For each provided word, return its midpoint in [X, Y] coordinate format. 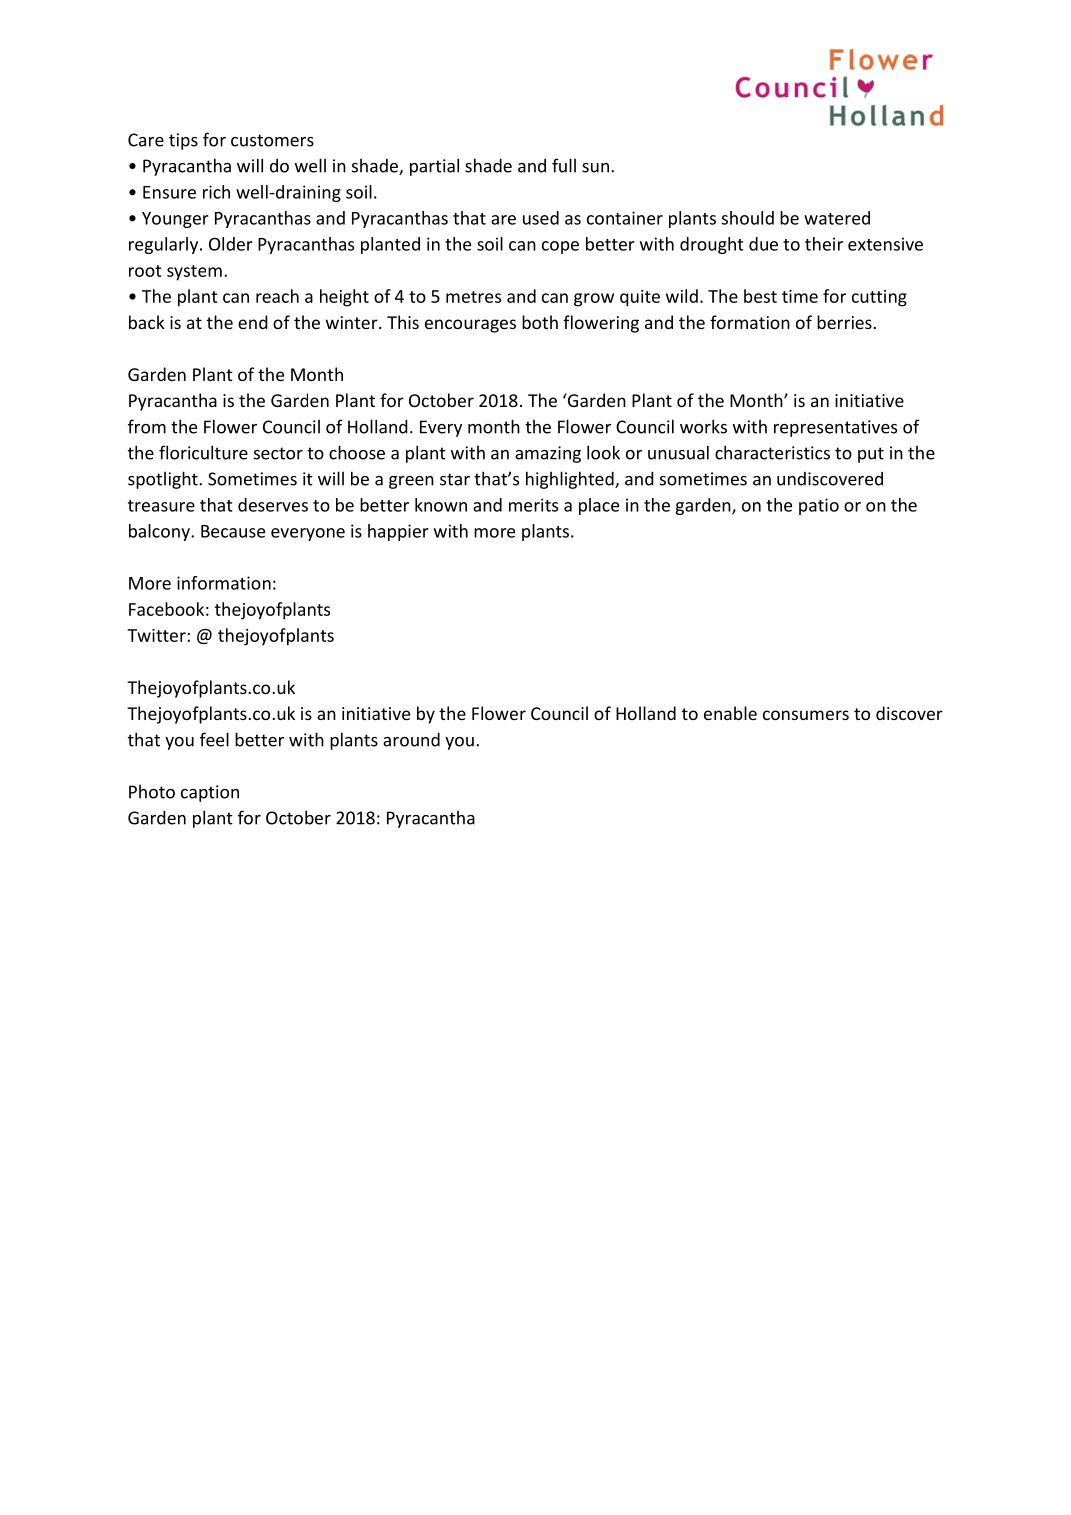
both [540, 322]
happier [398, 532]
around [411, 739]
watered [837, 218]
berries [845, 322]
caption [210, 793]
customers [272, 140]
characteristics [772, 452]
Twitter [156, 635]
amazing [548, 454]
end [253, 322]
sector [278, 453]
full [564, 165]
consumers [806, 715]
